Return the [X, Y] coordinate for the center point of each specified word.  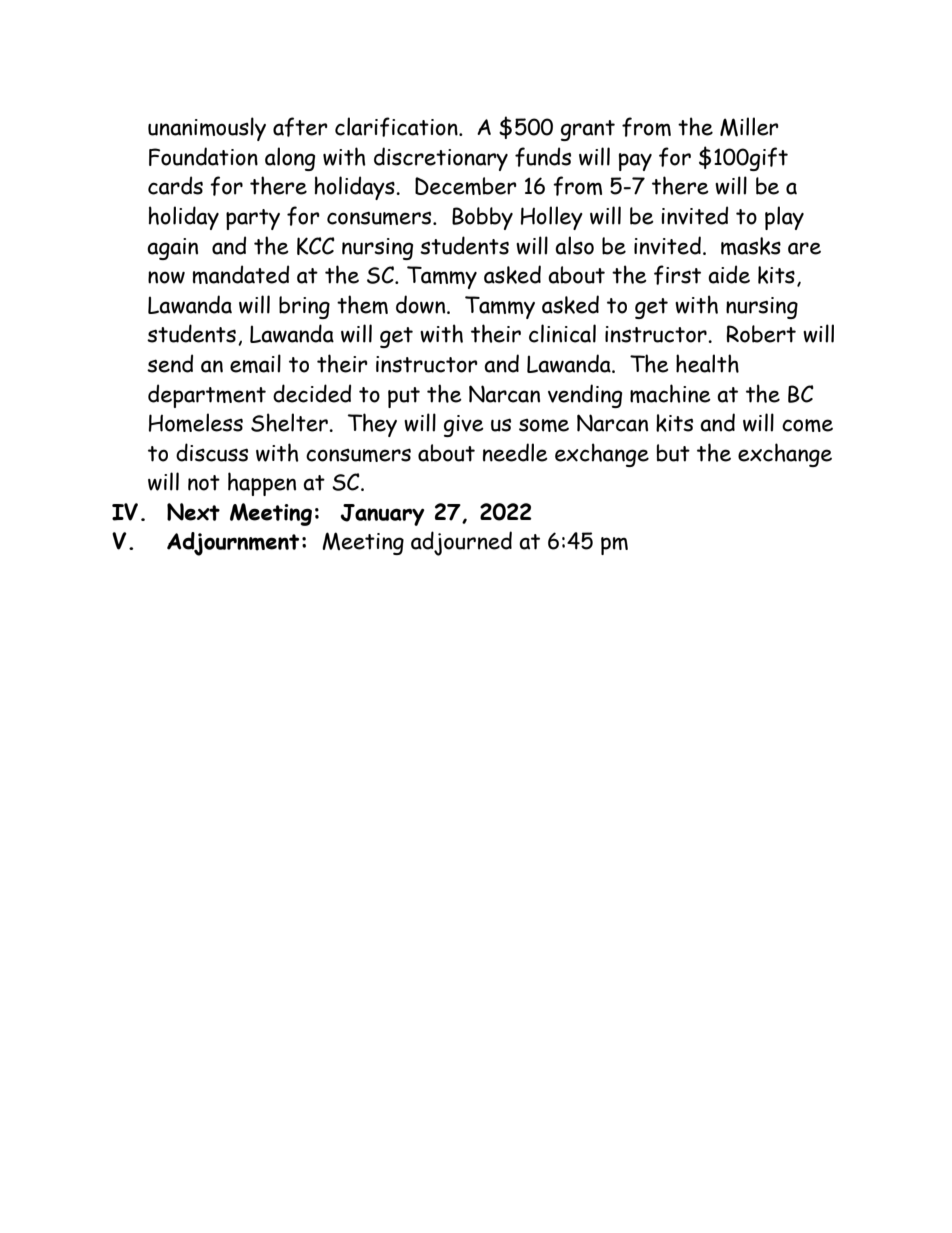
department [207, 396]
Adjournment [233, 544]
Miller [749, 127]
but [673, 453]
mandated [241, 274]
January [383, 515]
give [464, 426]
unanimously [207, 129]
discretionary [441, 159]
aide [729, 274]
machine [670, 393]
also [574, 245]
